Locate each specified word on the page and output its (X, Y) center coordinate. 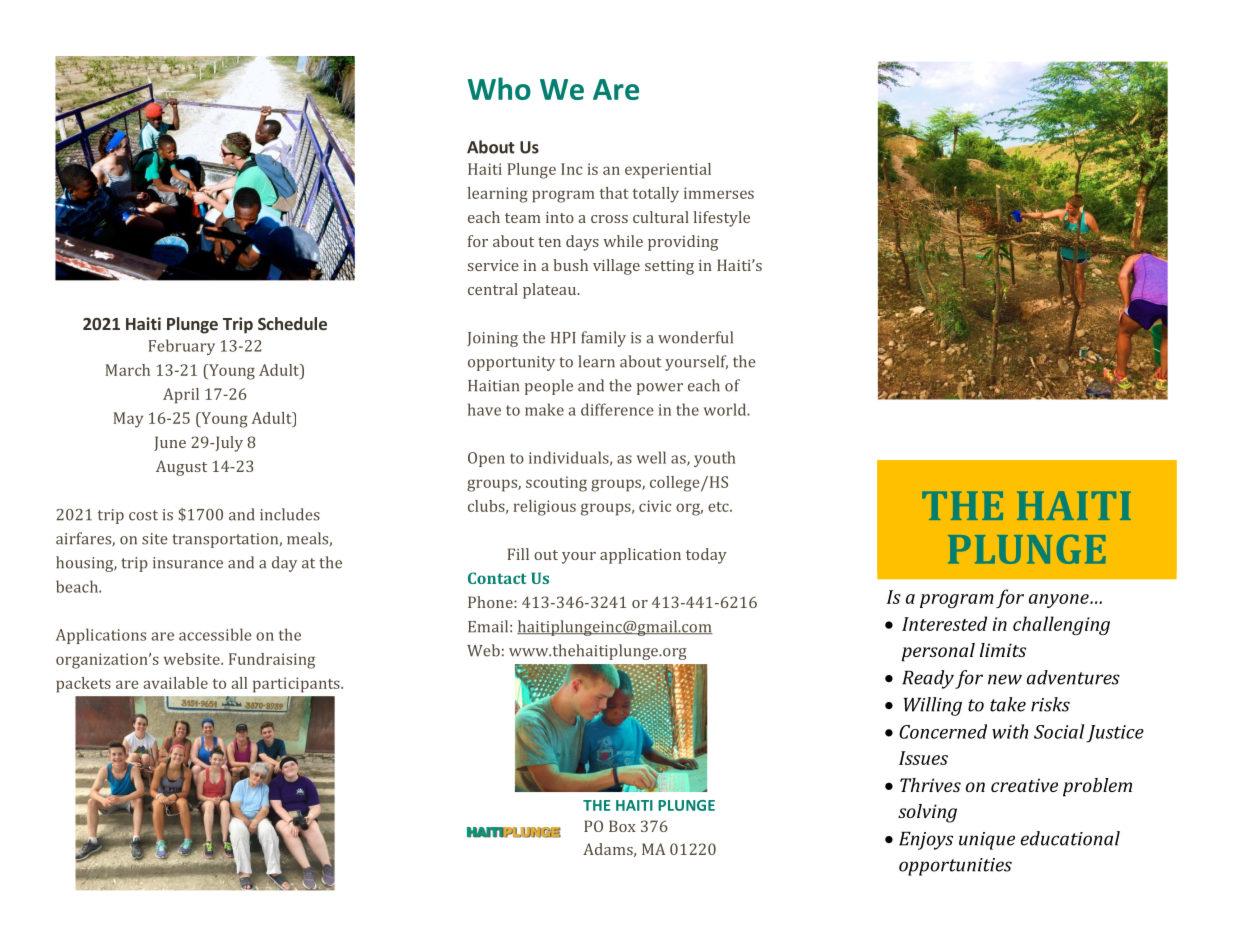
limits (1003, 650)
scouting (556, 484)
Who (499, 88)
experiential (668, 171)
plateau (551, 291)
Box (622, 826)
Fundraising (272, 661)
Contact (497, 578)
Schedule (292, 323)
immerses (719, 193)
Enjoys (926, 841)
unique (987, 841)
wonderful (695, 337)
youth (714, 459)
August (181, 468)
